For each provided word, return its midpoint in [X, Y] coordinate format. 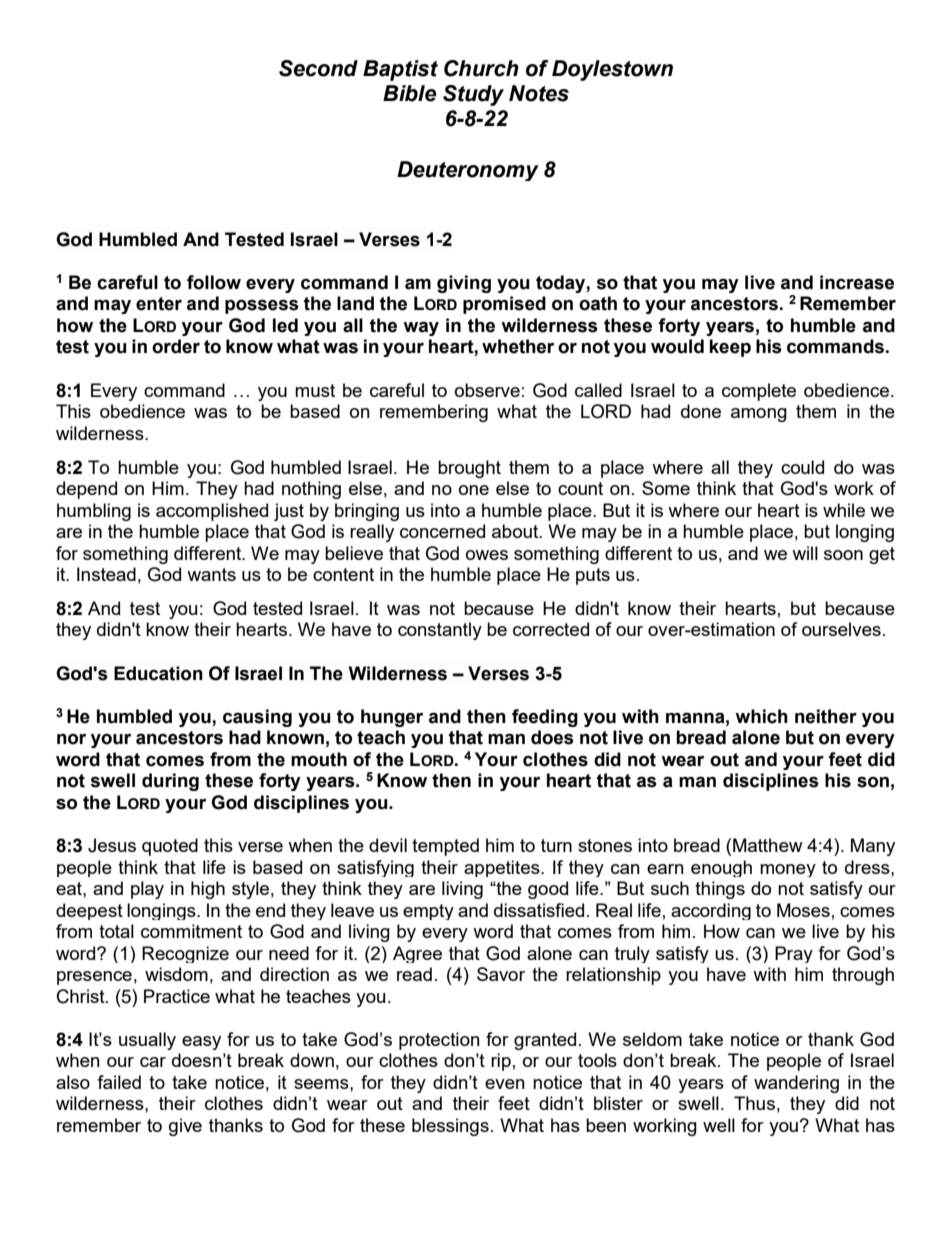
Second [318, 68]
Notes [539, 93]
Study [473, 95]
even [505, 1084]
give [185, 1127]
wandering [796, 1084]
